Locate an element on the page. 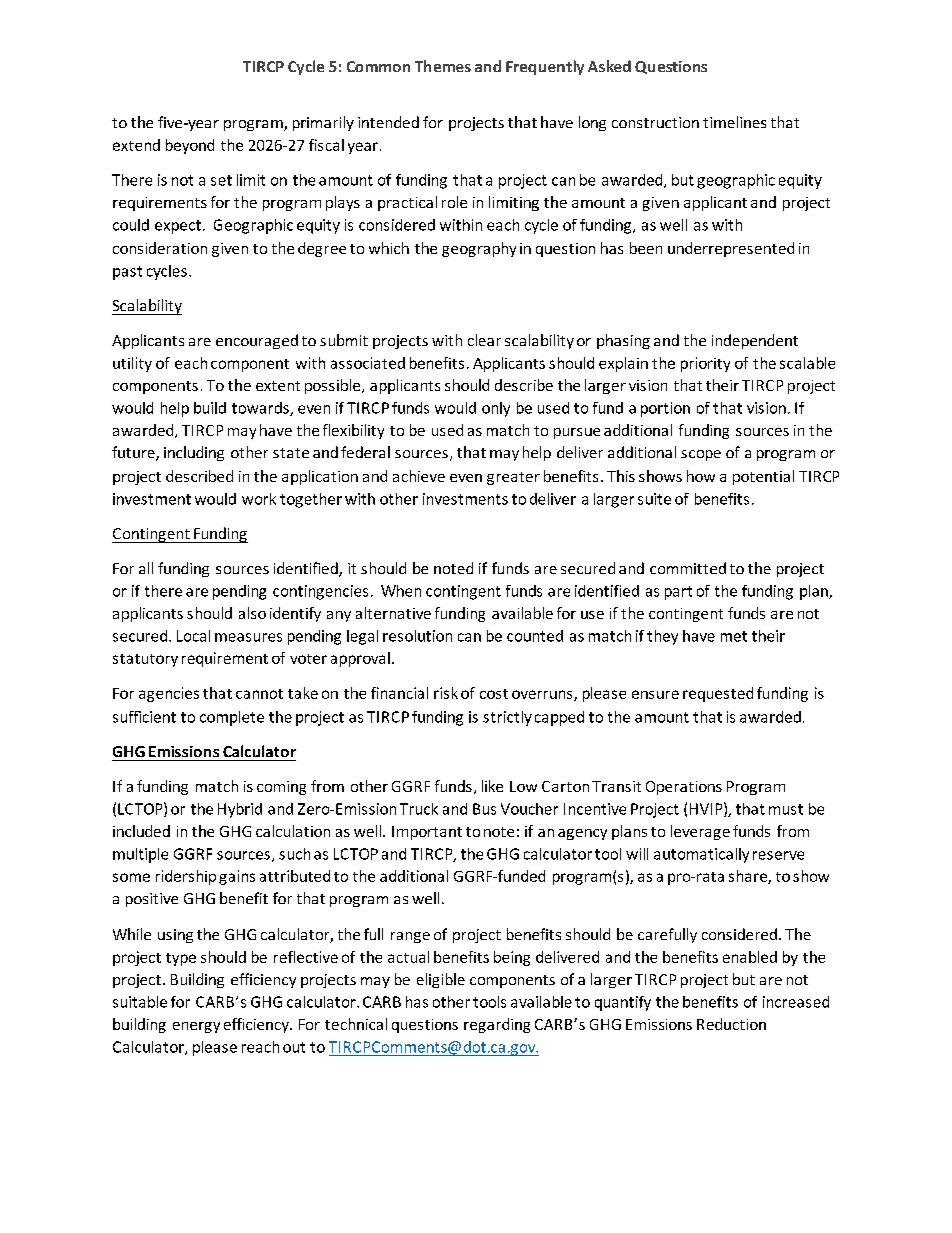 This document has height=1233, width=952. energy is located at coordinates (196, 1027).
